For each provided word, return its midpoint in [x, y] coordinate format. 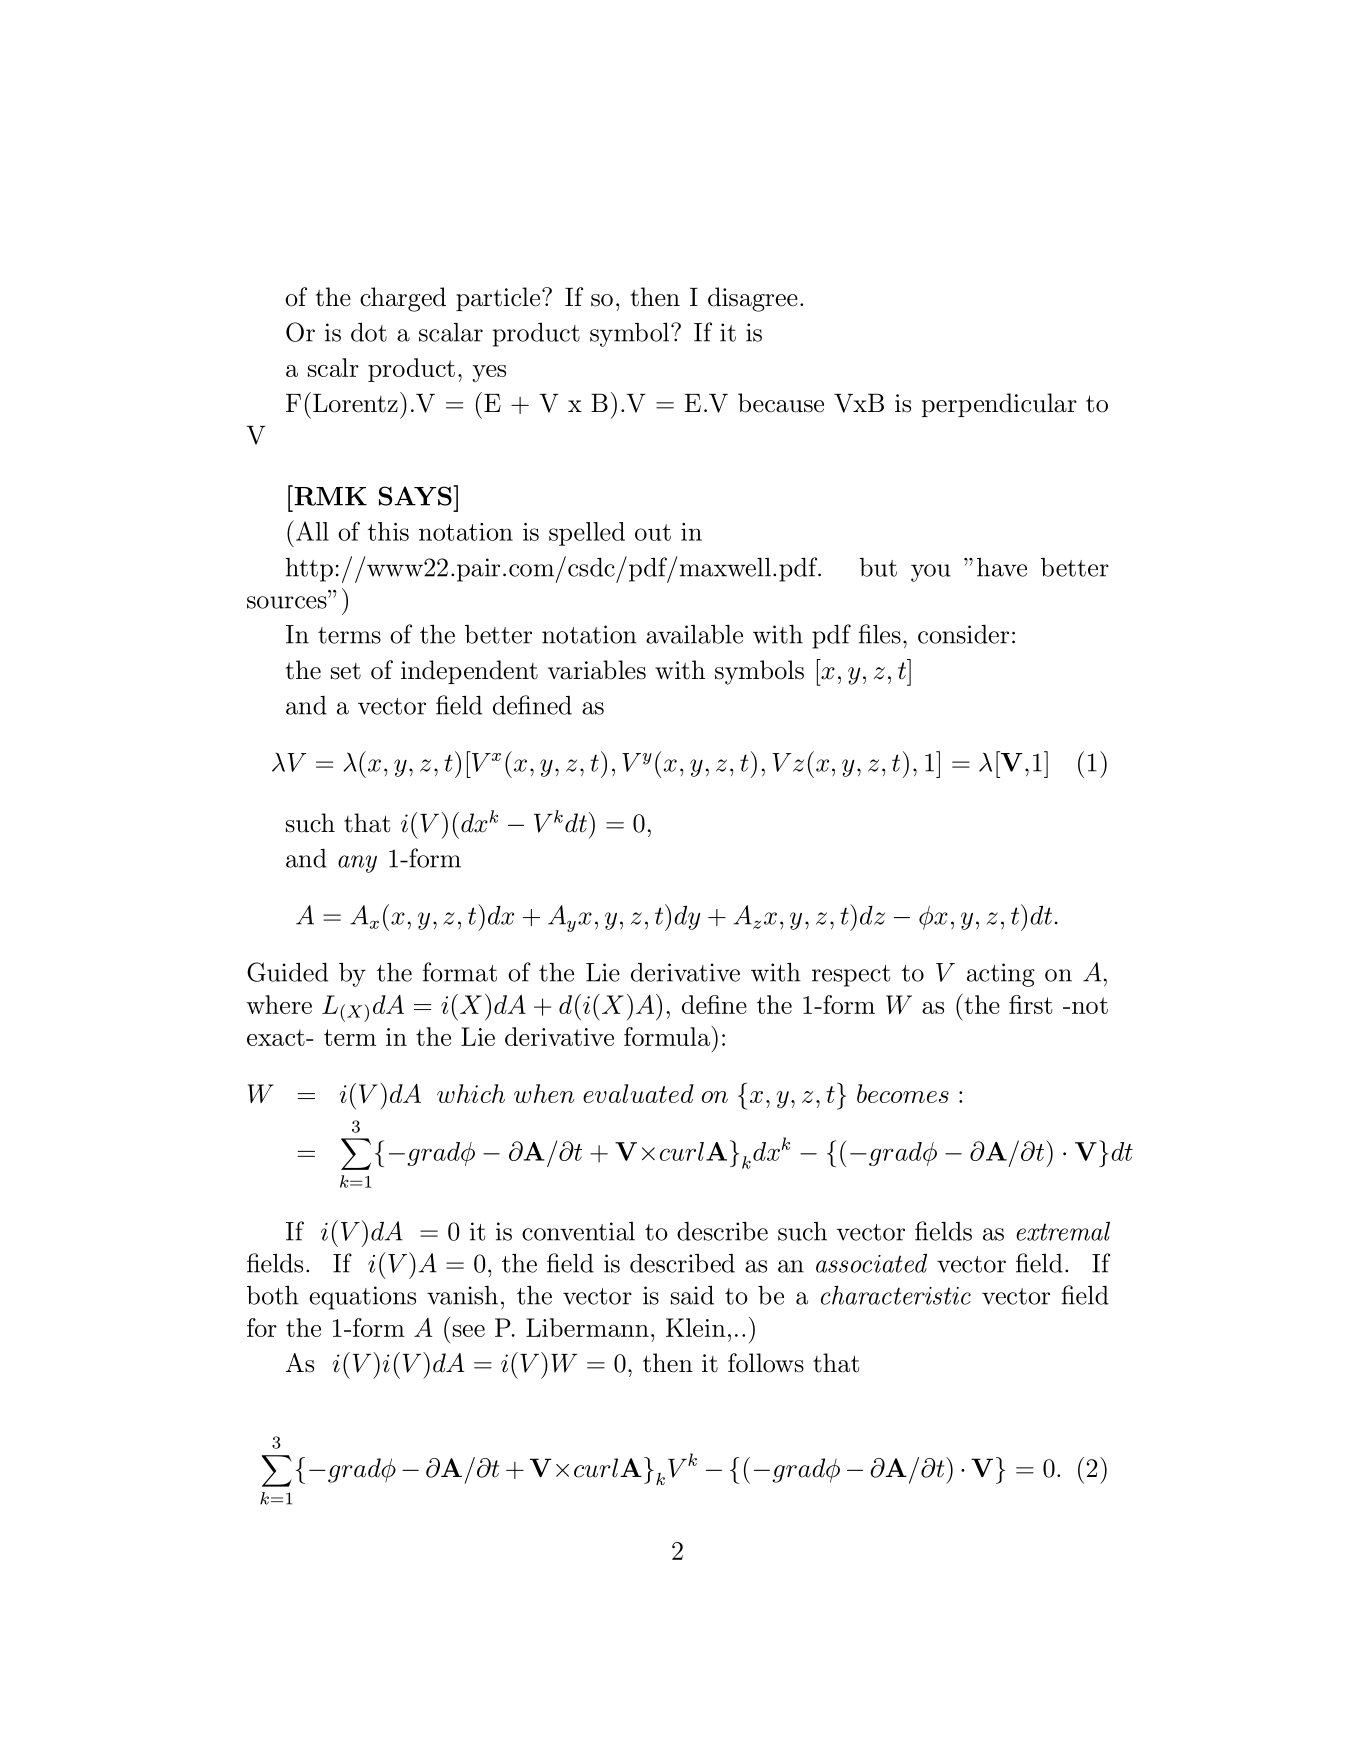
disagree [753, 299]
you [931, 573]
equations [362, 1298]
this [388, 531]
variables [597, 670]
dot [369, 332]
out [653, 532]
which [471, 1093]
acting [1001, 975]
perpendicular [999, 405]
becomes [903, 1093]
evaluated [638, 1093]
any [357, 864]
